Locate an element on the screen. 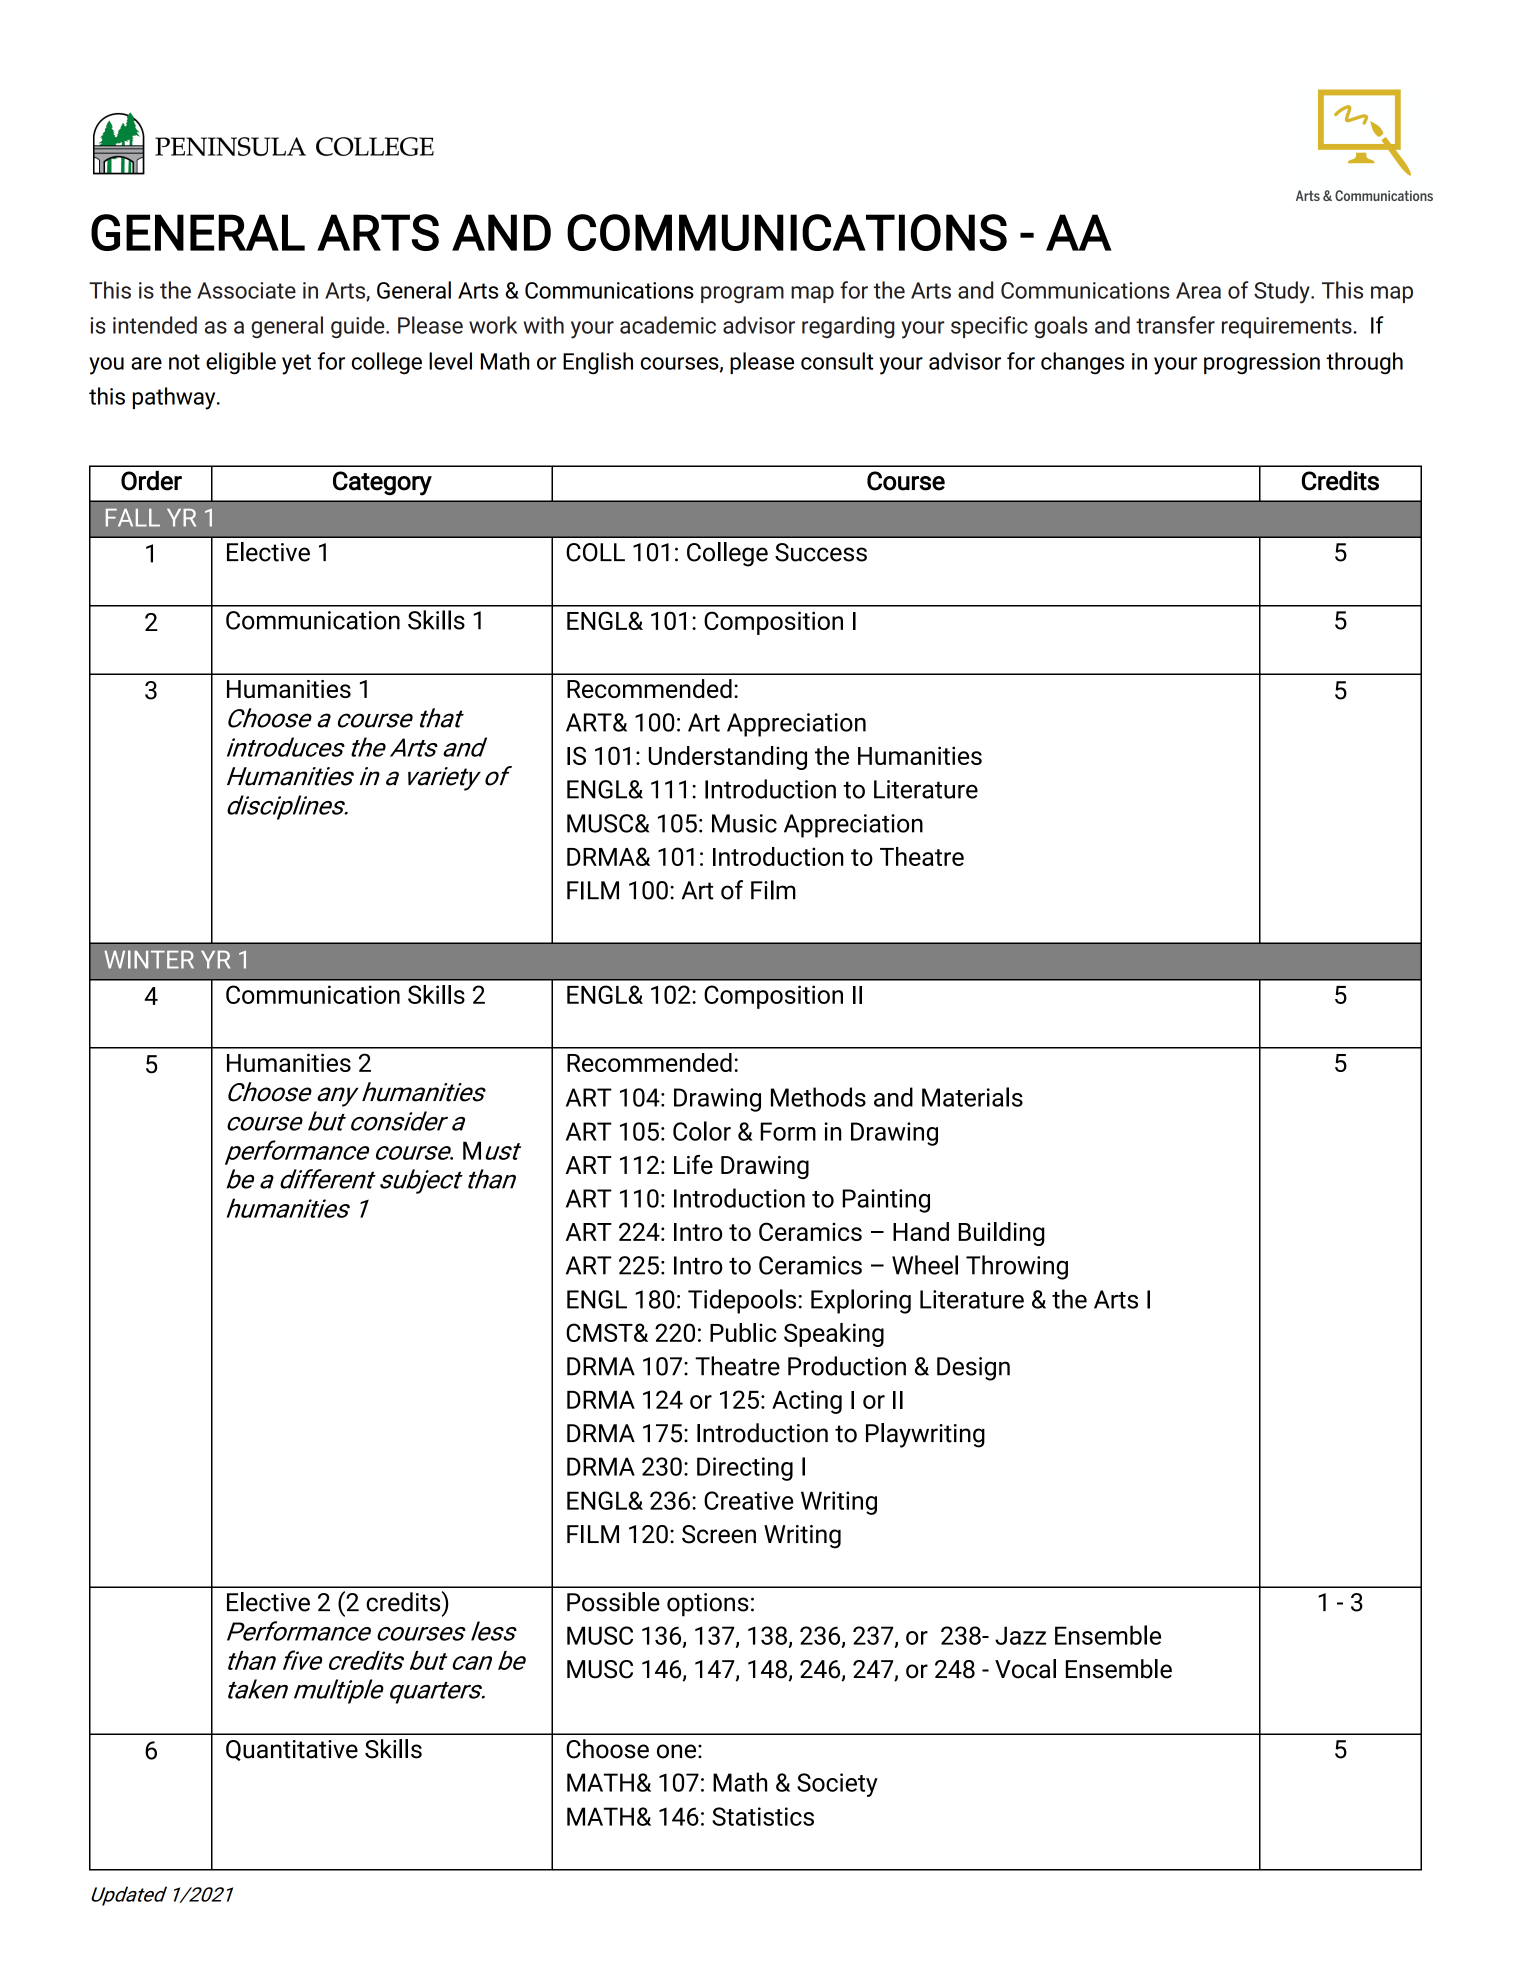 This screenshot has width=1523, height=1971. WINTER is located at coordinates (149, 959).
